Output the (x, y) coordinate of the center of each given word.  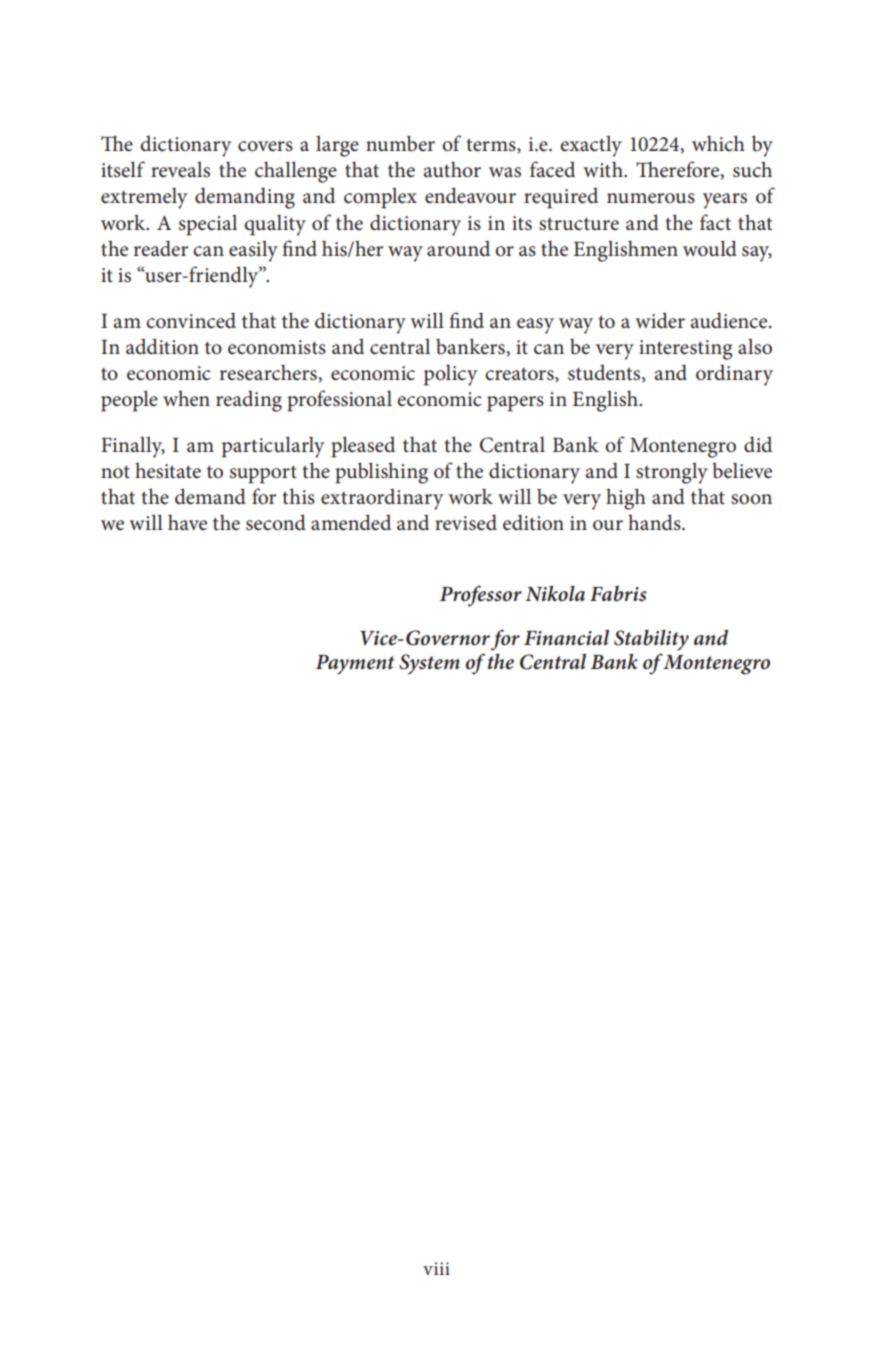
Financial (566, 637)
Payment (355, 665)
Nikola (555, 593)
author (452, 169)
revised (466, 522)
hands (655, 522)
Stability (651, 640)
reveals (180, 169)
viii (436, 1268)
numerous (651, 198)
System (429, 664)
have (187, 522)
